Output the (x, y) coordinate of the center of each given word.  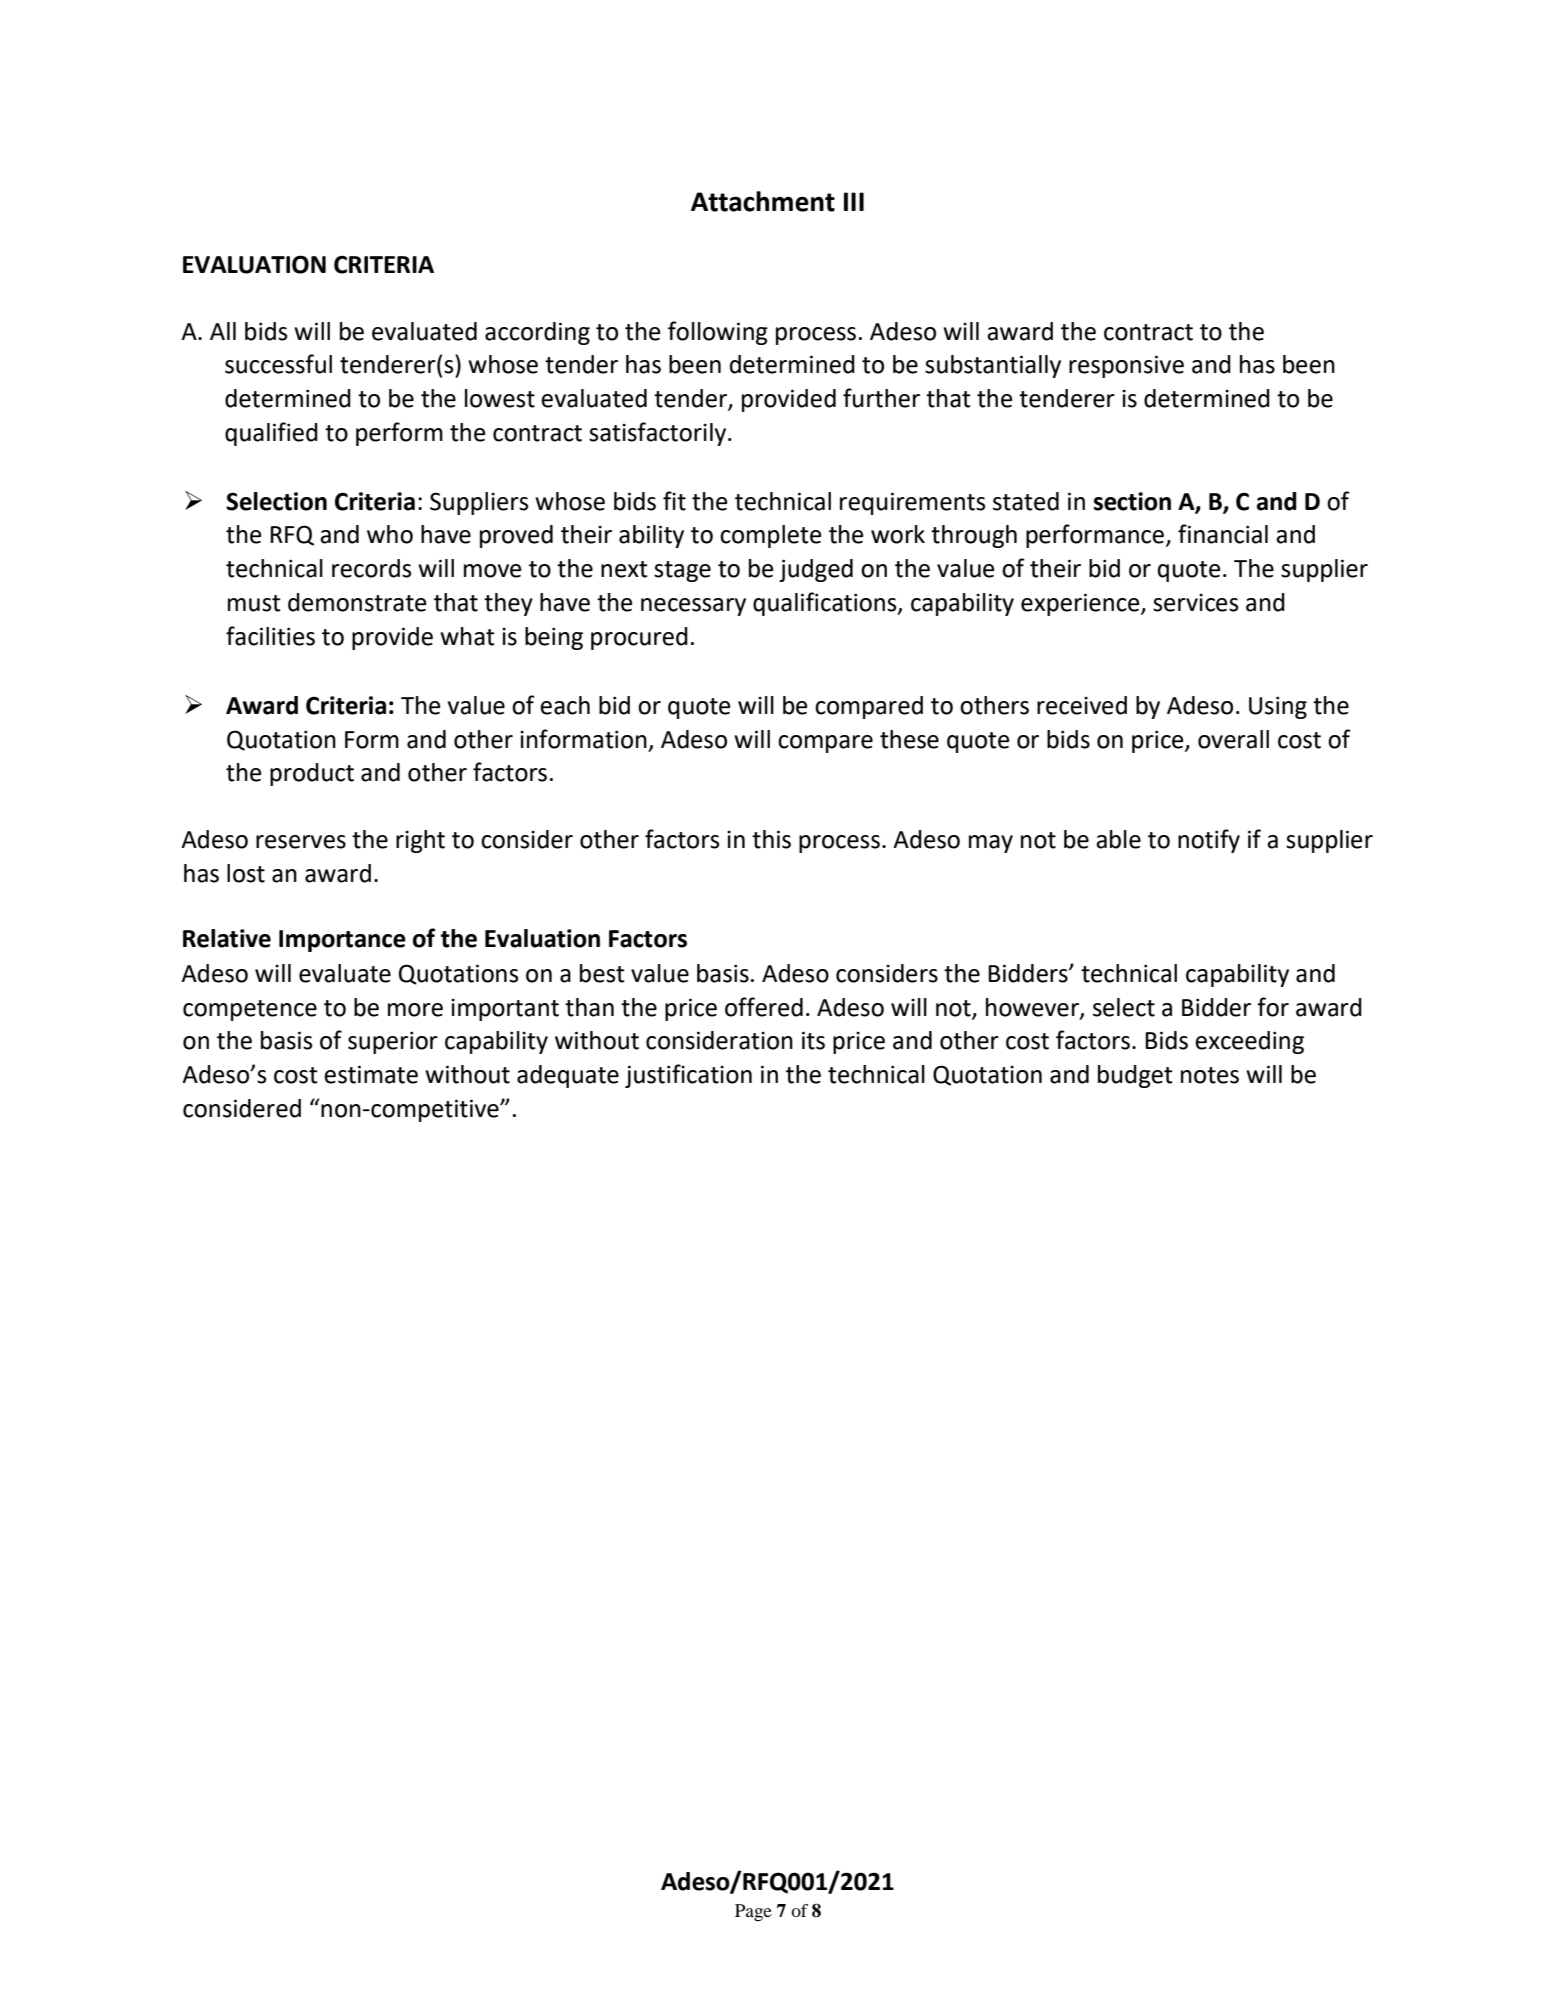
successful (278, 364)
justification (688, 1076)
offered (764, 1007)
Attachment (763, 201)
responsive (1126, 366)
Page (753, 1912)
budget (1135, 1076)
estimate (371, 1074)
